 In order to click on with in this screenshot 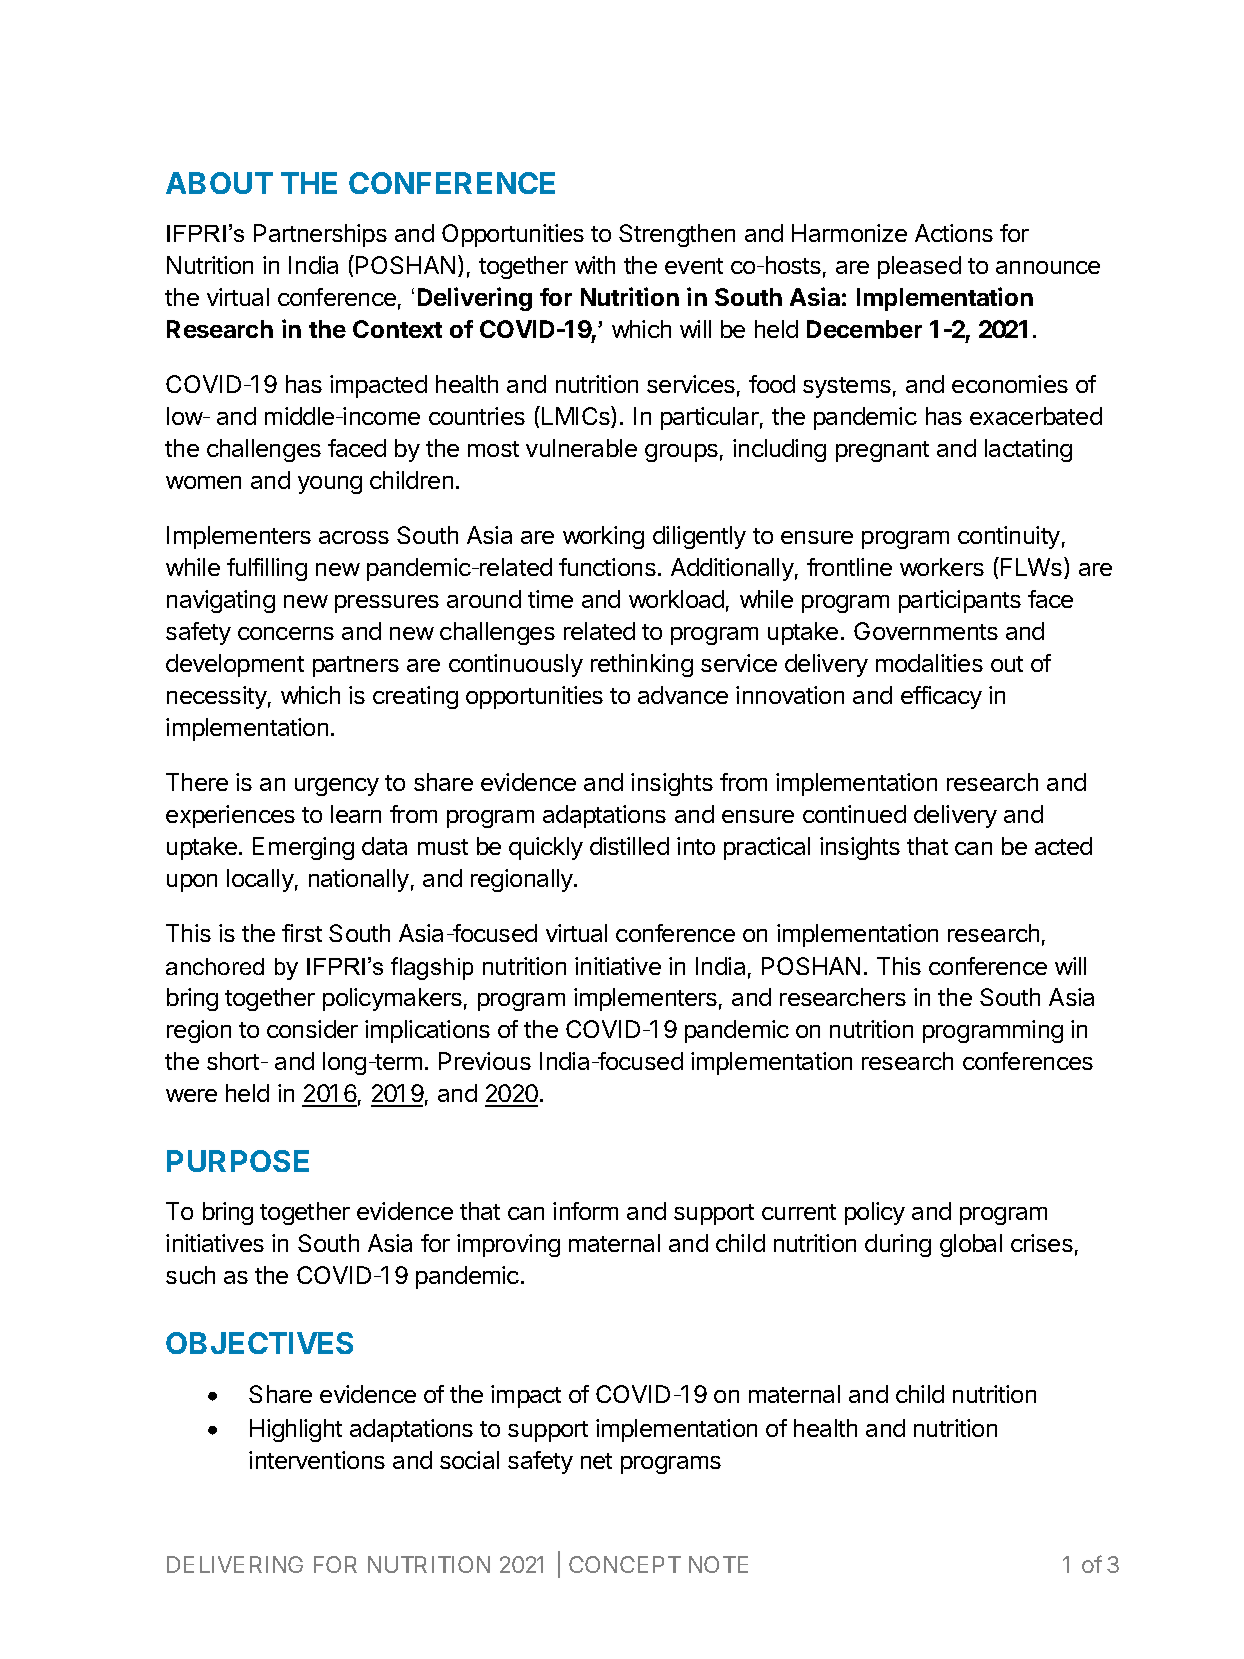, I will do `click(595, 265)`.
